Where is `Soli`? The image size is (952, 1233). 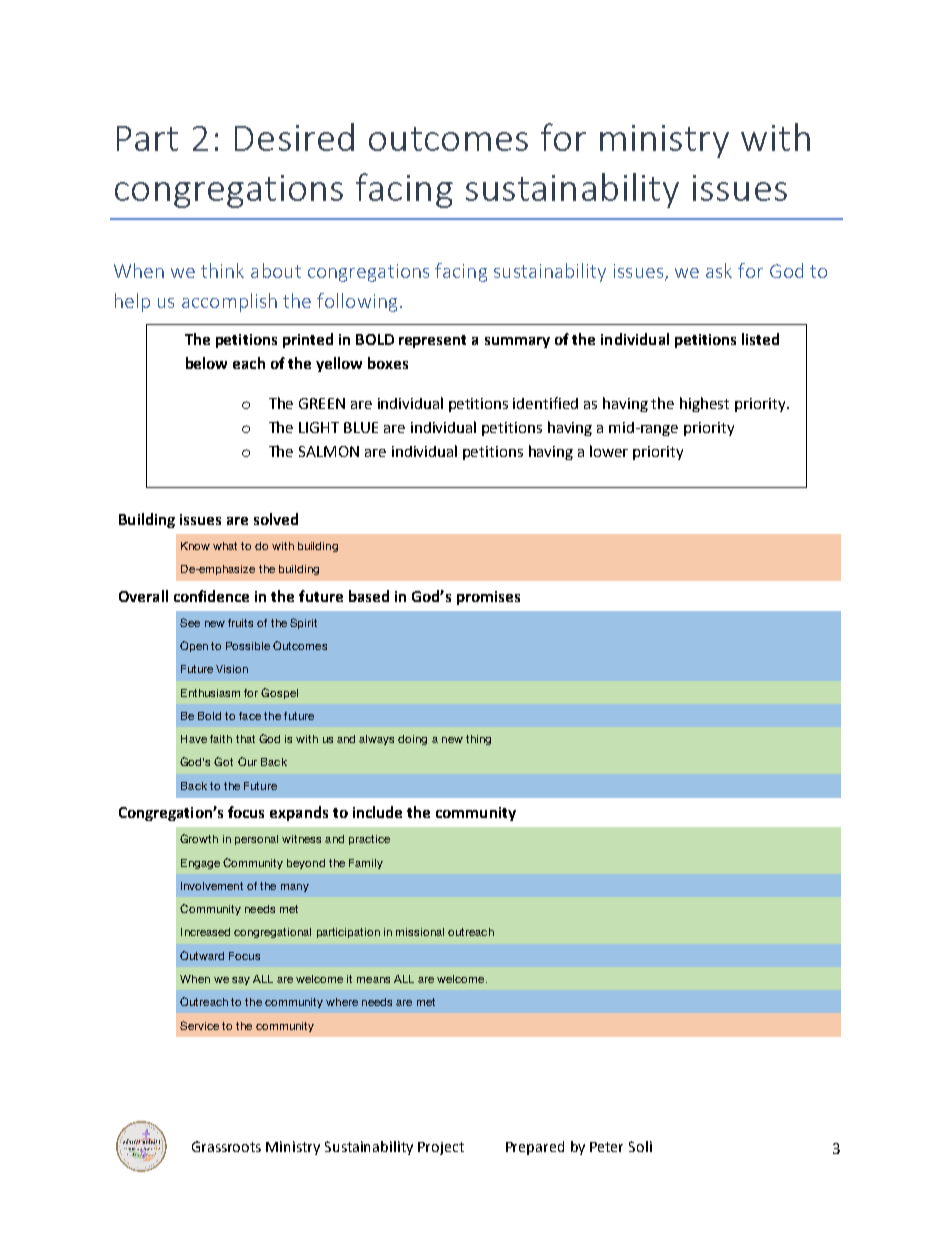
Soli is located at coordinates (640, 1146).
